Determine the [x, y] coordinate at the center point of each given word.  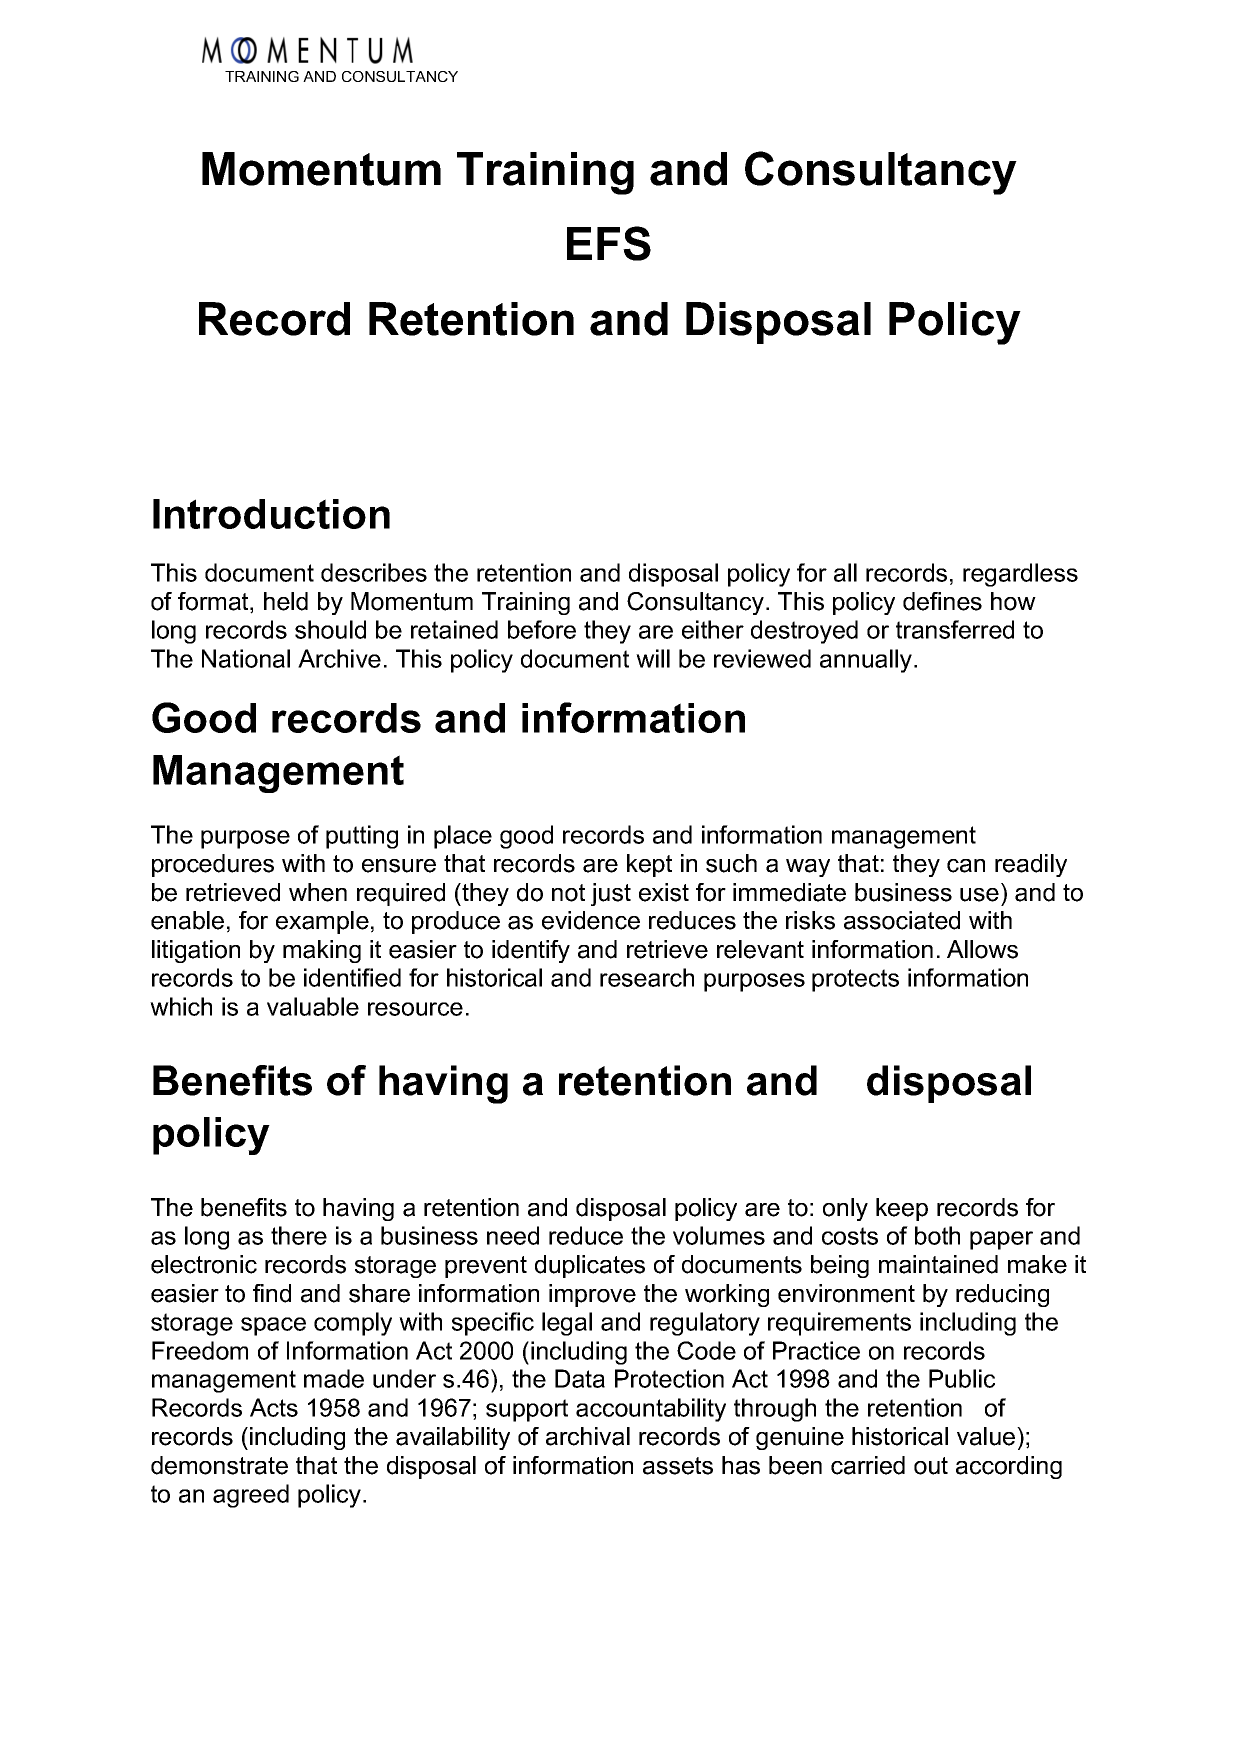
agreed [251, 1496]
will [653, 658]
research [647, 977]
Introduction [271, 514]
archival [588, 1436]
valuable [313, 1006]
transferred [955, 629]
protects [855, 980]
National [246, 658]
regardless [1020, 575]
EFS [609, 243]
